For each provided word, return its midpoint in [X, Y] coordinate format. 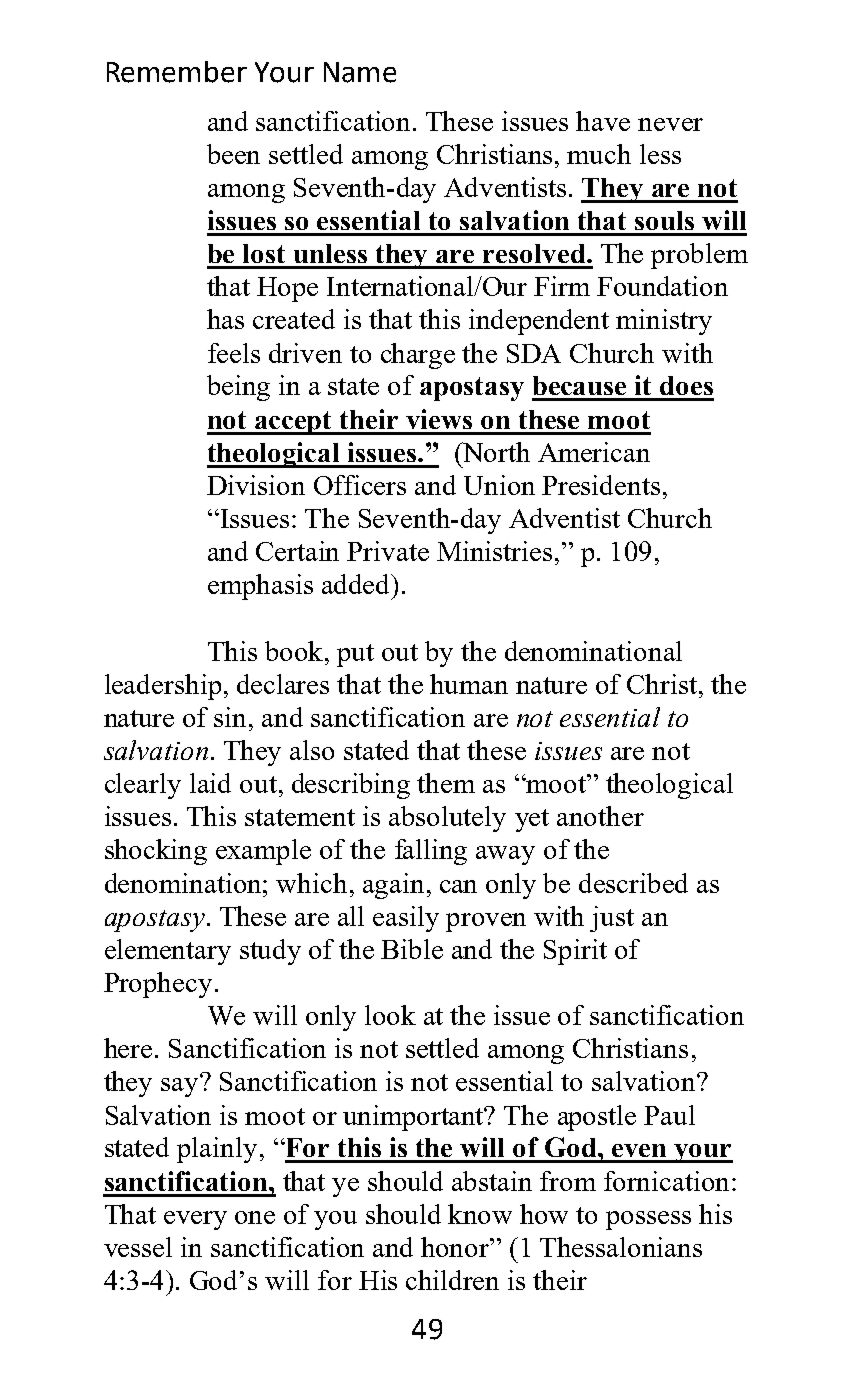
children [452, 1280]
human [469, 684]
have [603, 121]
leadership [163, 687]
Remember [177, 72]
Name [360, 72]
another [600, 816]
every [195, 1220]
